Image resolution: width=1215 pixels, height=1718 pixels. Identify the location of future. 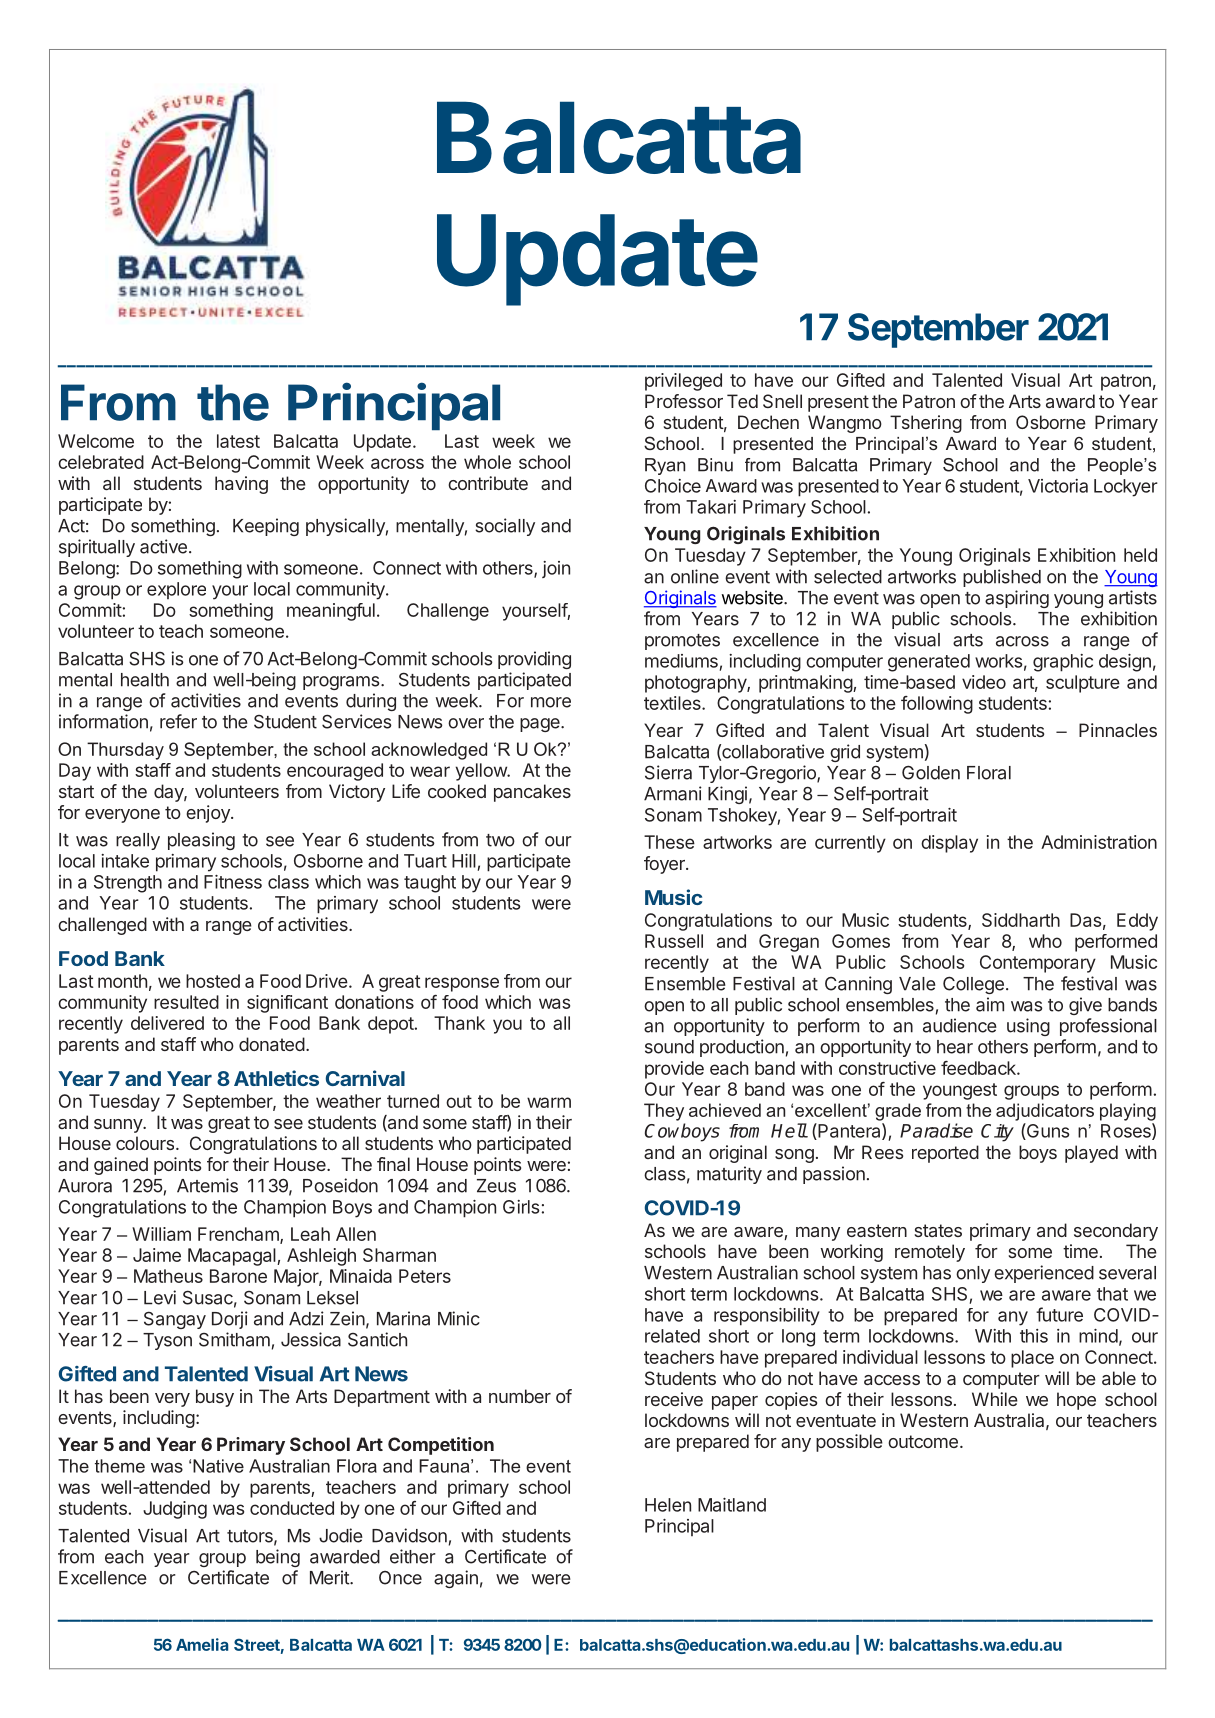
(1059, 1314).
